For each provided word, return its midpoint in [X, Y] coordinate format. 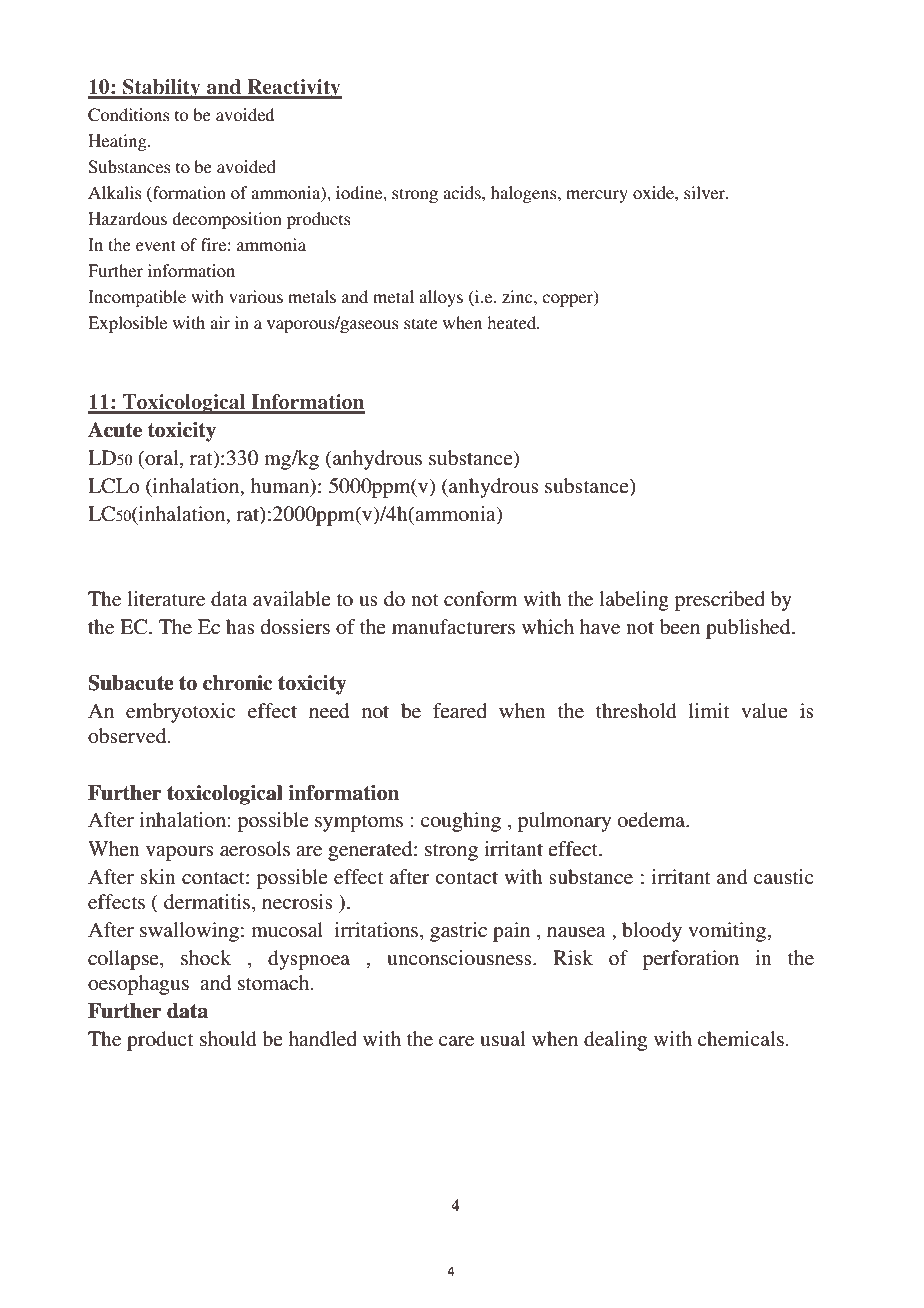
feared [460, 710]
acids [463, 192]
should [228, 1039]
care [456, 1041]
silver [706, 192]
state [421, 323]
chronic [237, 683]
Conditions [129, 115]
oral [162, 459]
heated [513, 322]
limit [709, 710]
